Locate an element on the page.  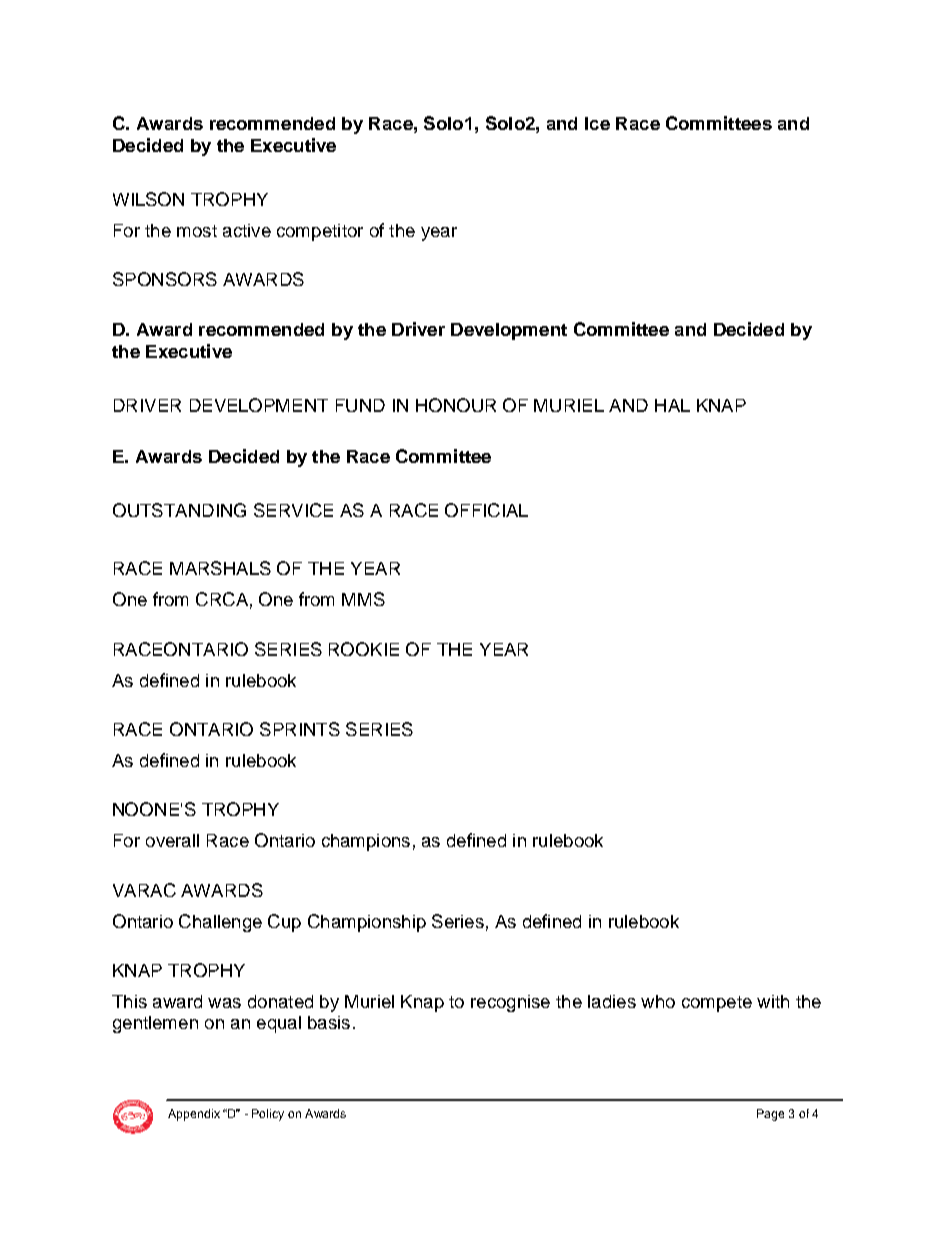
who is located at coordinates (658, 1001).
